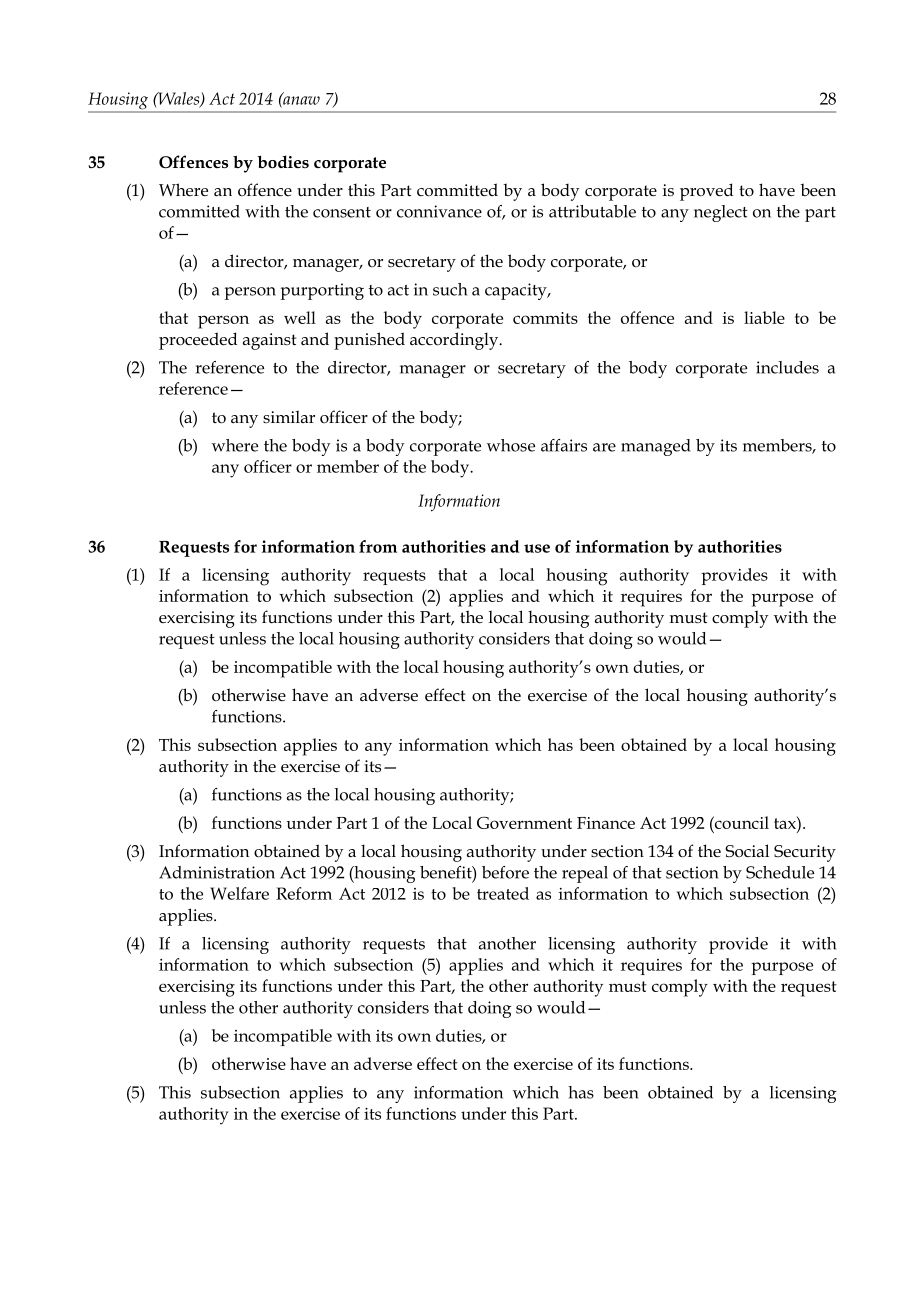  What do you see at coordinates (747, 851) in the screenshot?
I see `Social` at bounding box center [747, 851].
